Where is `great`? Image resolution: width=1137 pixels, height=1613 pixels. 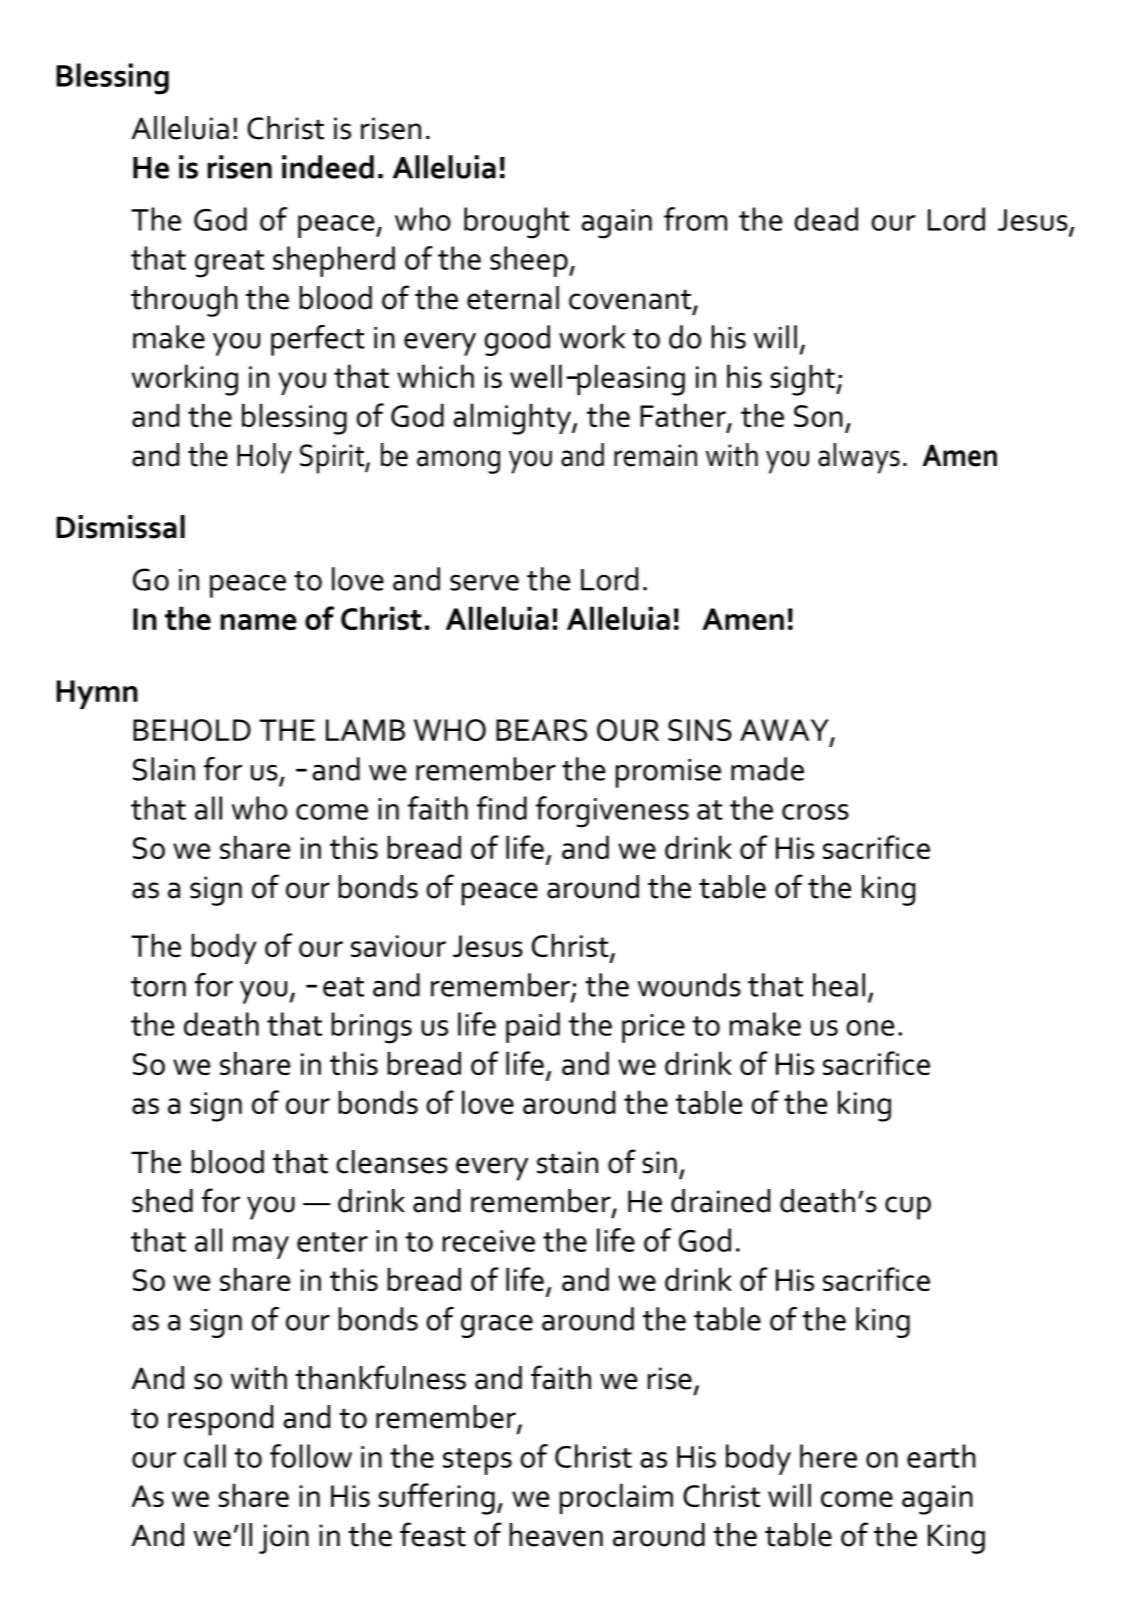
great is located at coordinates (229, 264).
